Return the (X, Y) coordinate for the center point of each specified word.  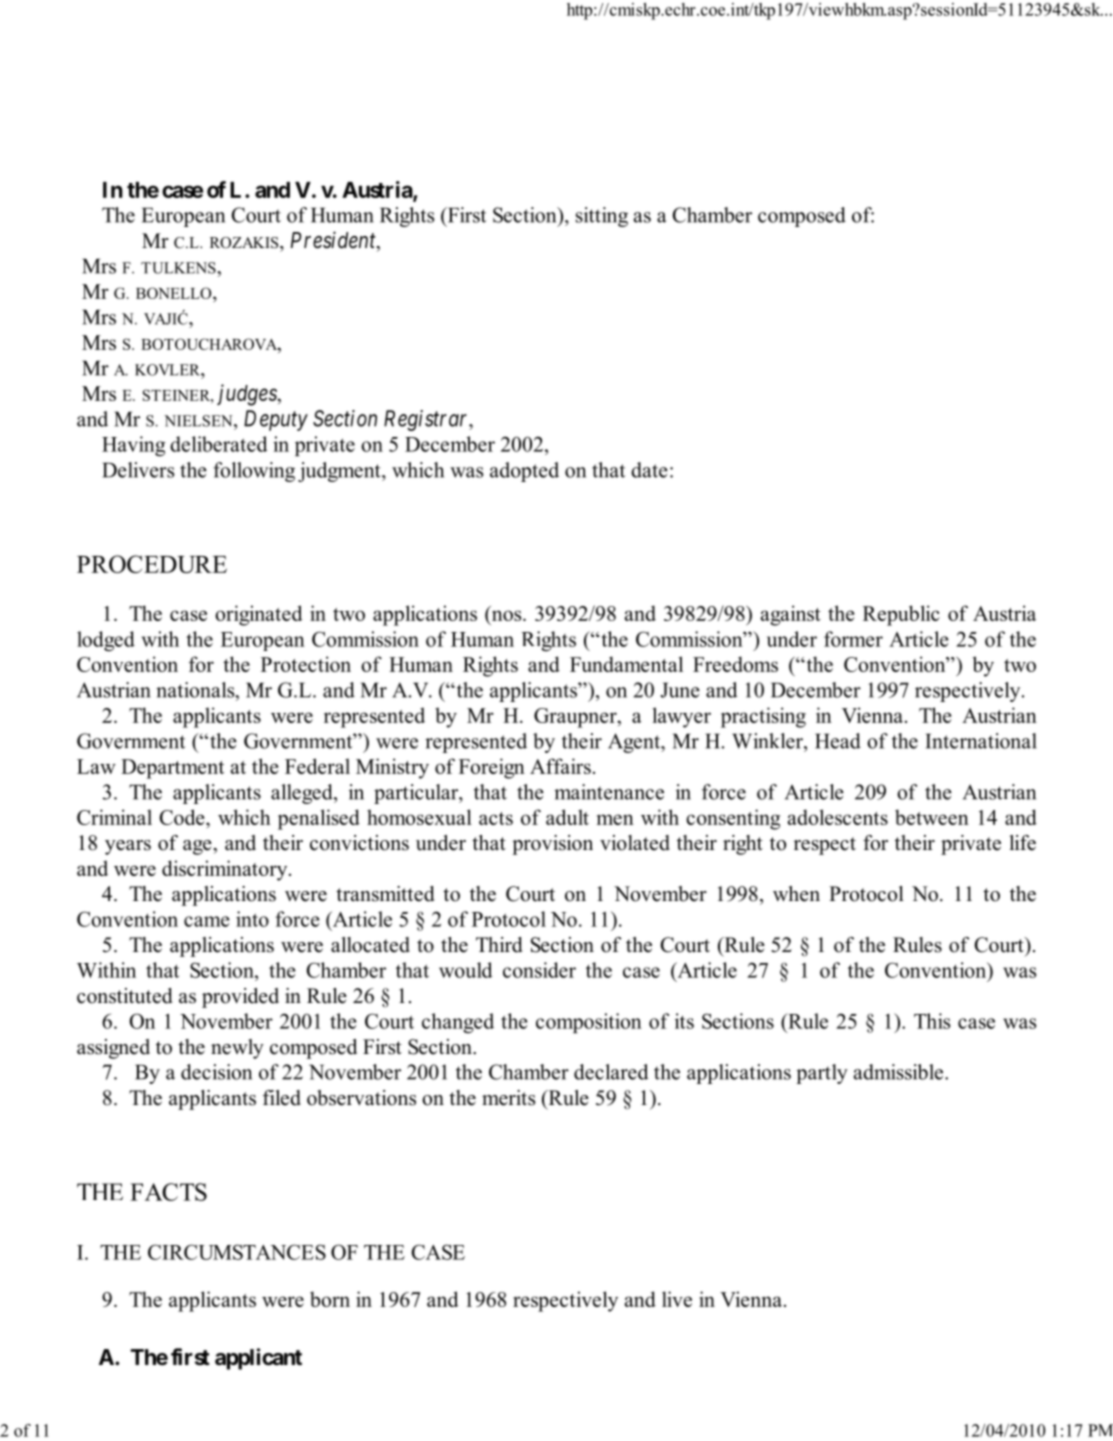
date (649, 470)
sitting (602, 217)
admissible (898, 1072)
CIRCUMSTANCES (237, 1252)
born (330, 1299)
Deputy (276, 420)
